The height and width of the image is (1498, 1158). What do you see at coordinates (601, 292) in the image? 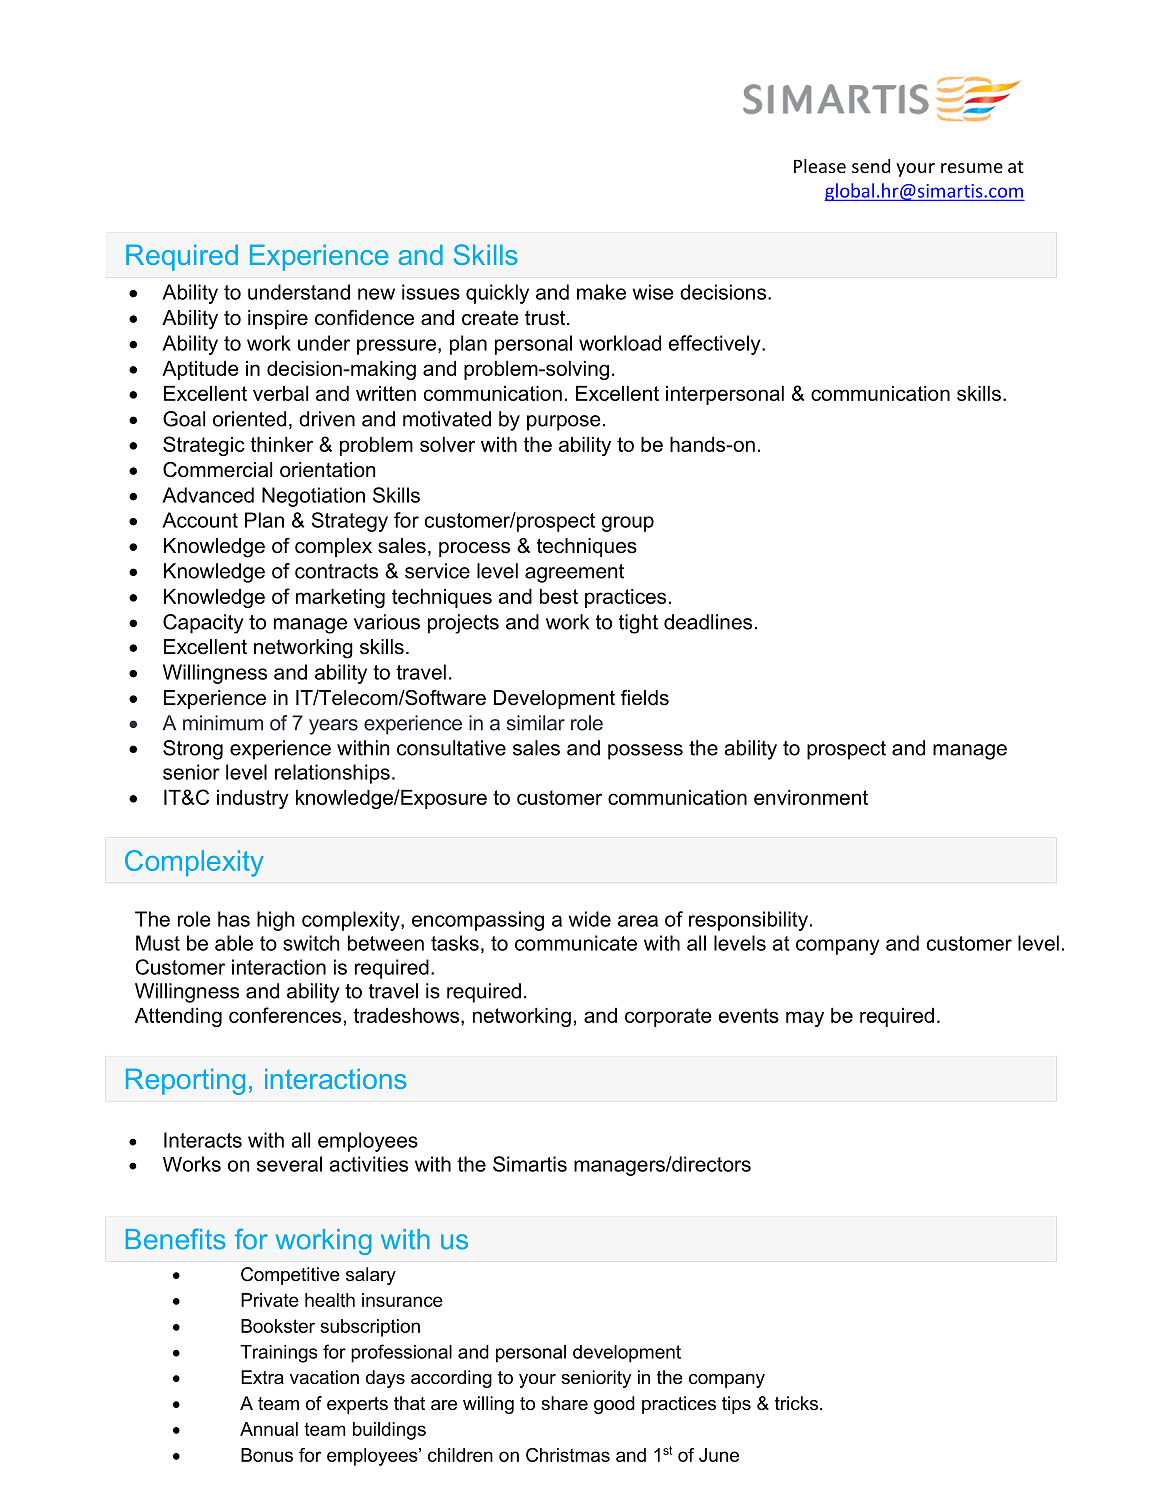
I see `make` at bounding box center [601, 292].
